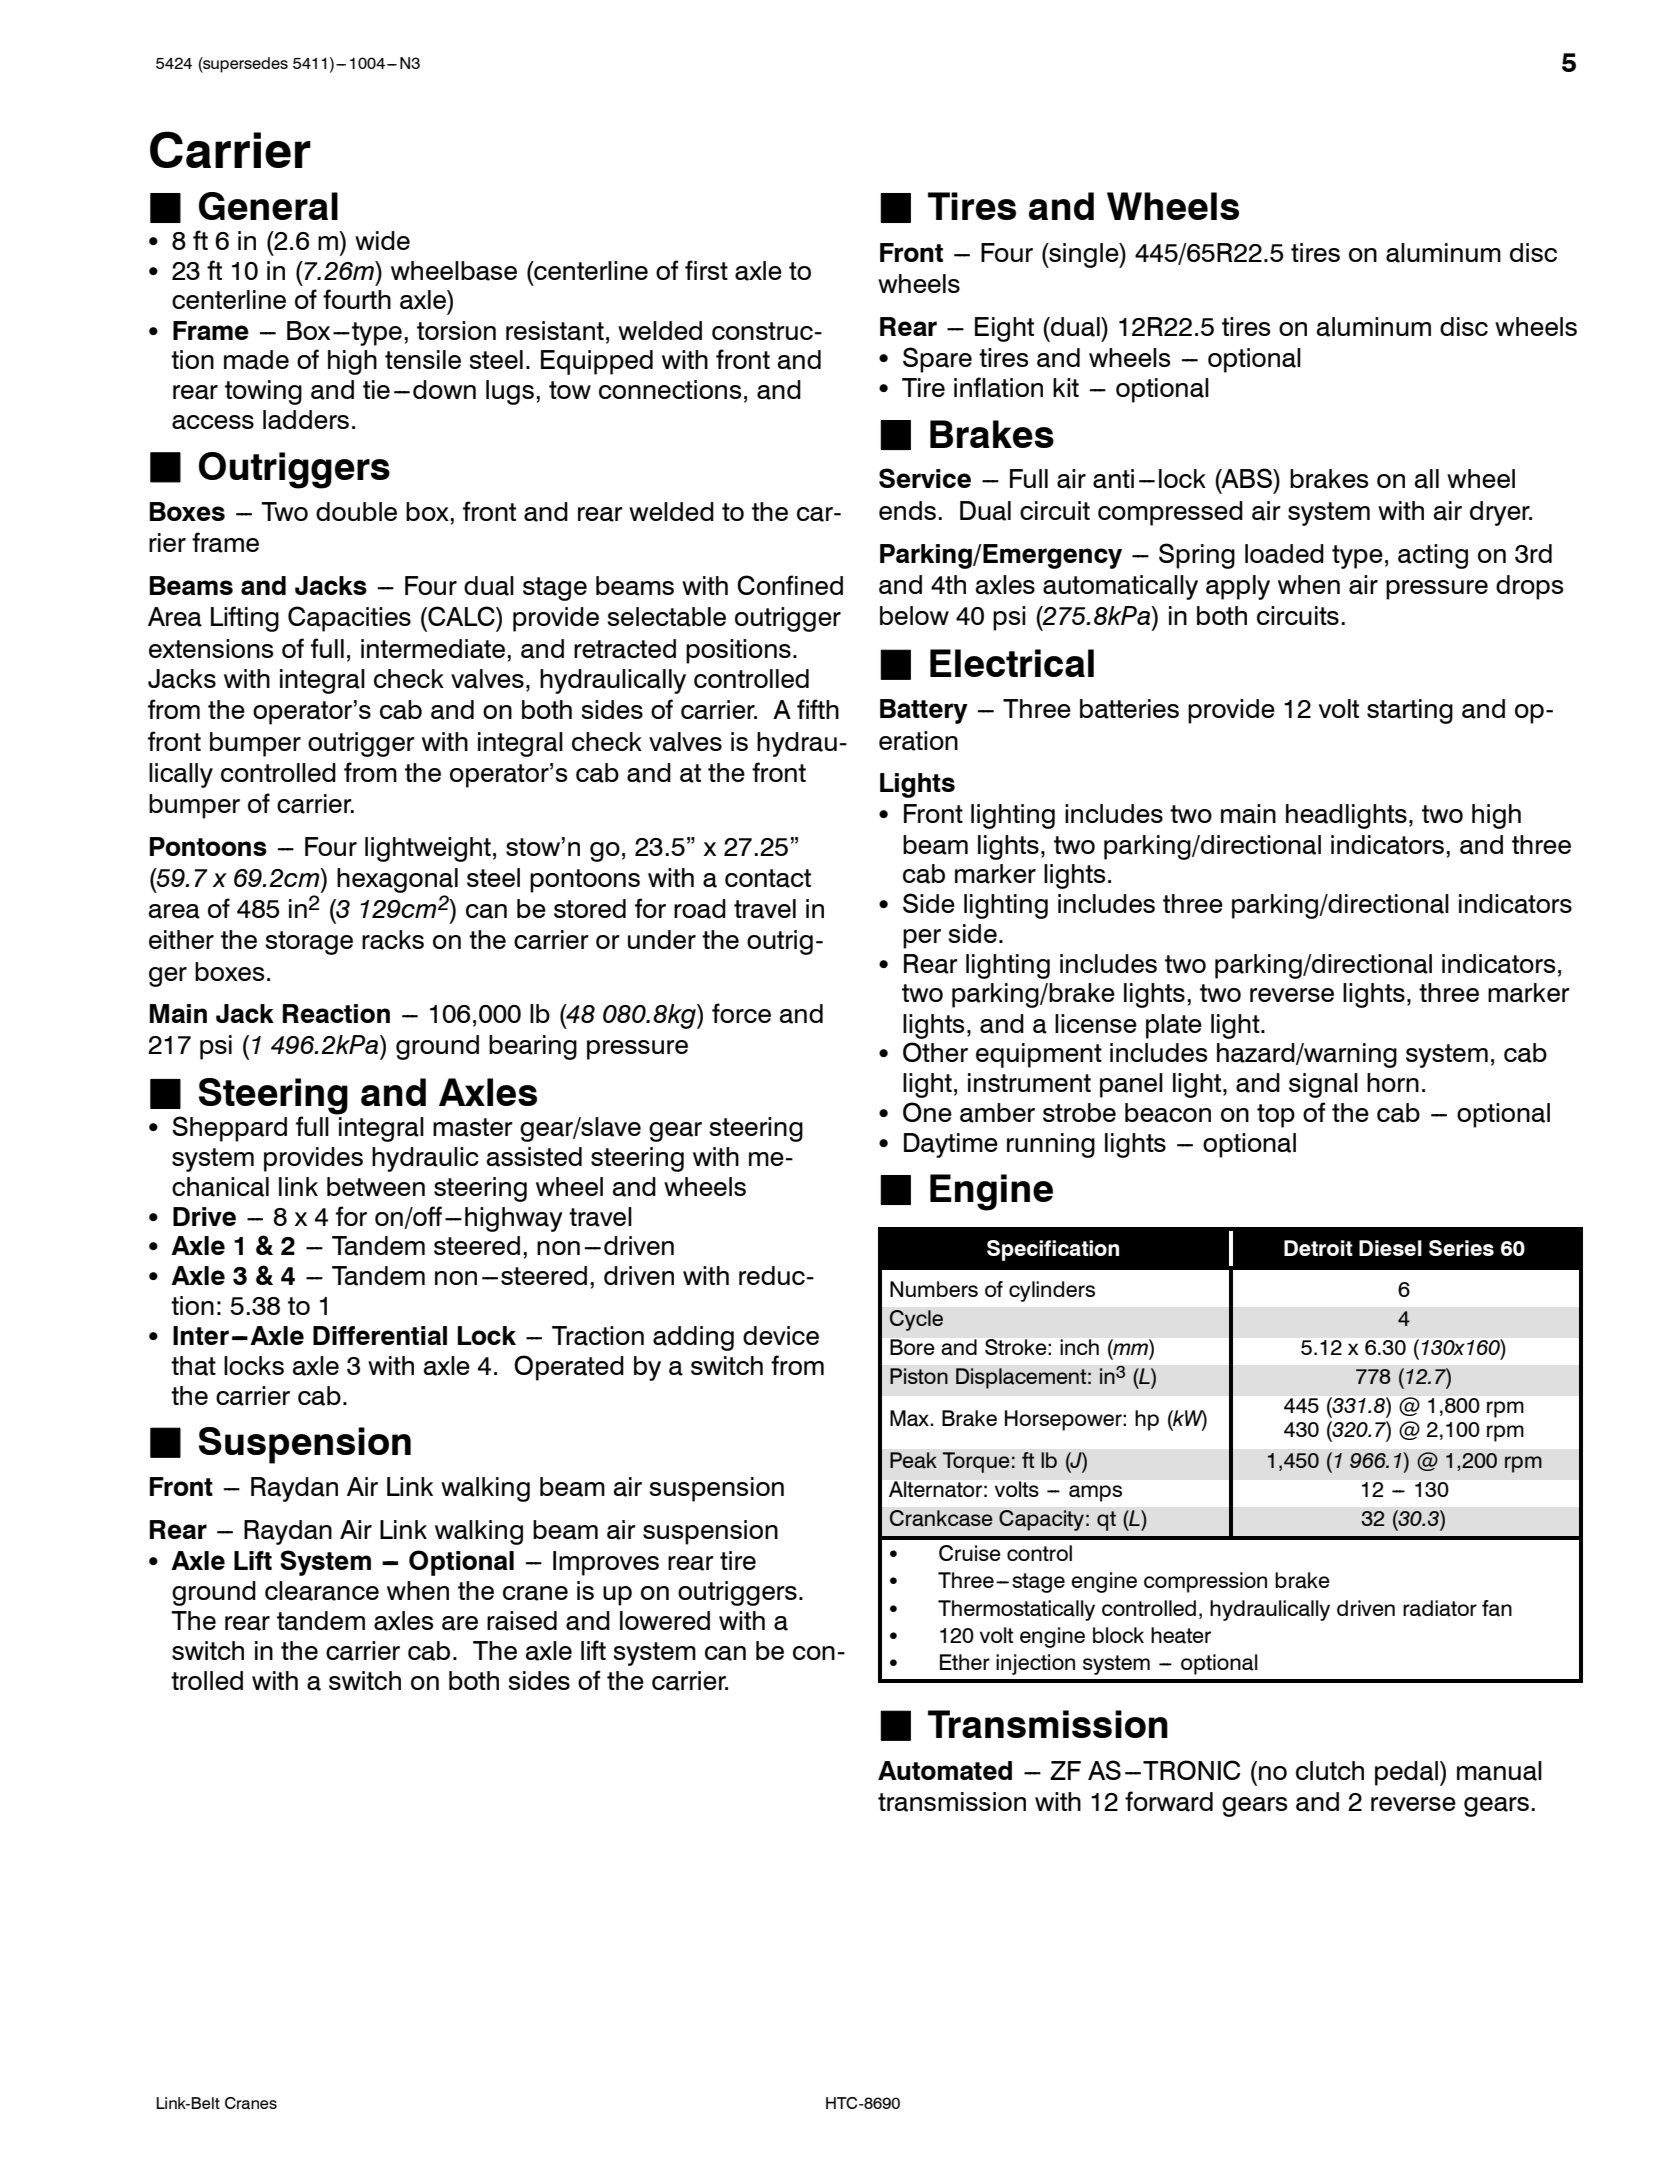  I want to click on Daytime, so click(951, 1145).
